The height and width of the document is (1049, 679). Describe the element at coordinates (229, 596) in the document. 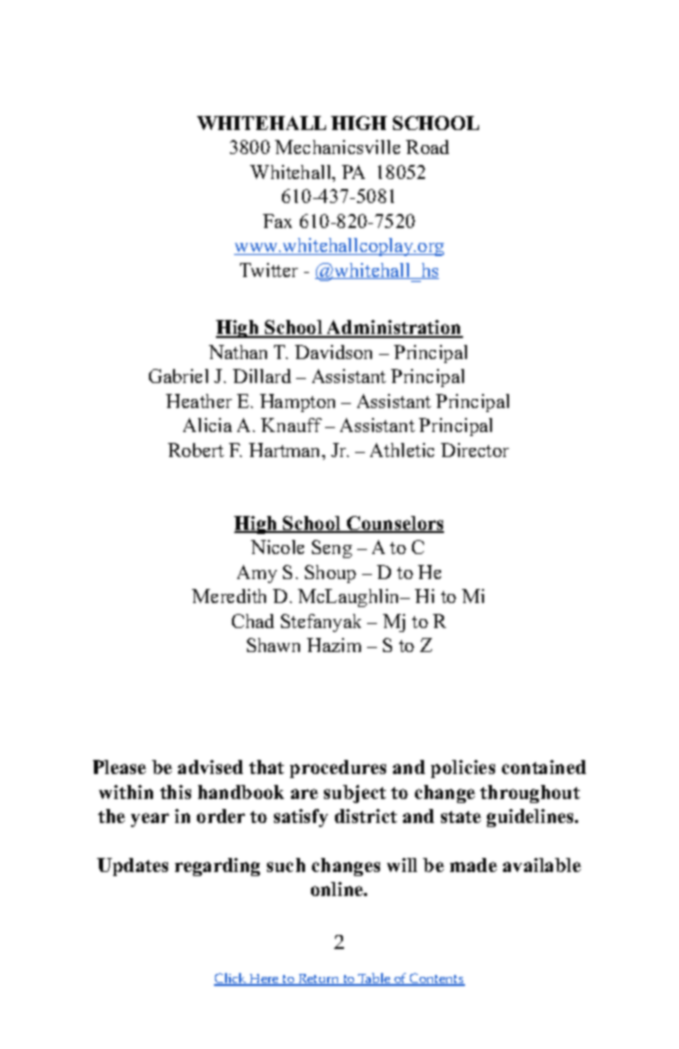

I see `Meredith` at that location.
